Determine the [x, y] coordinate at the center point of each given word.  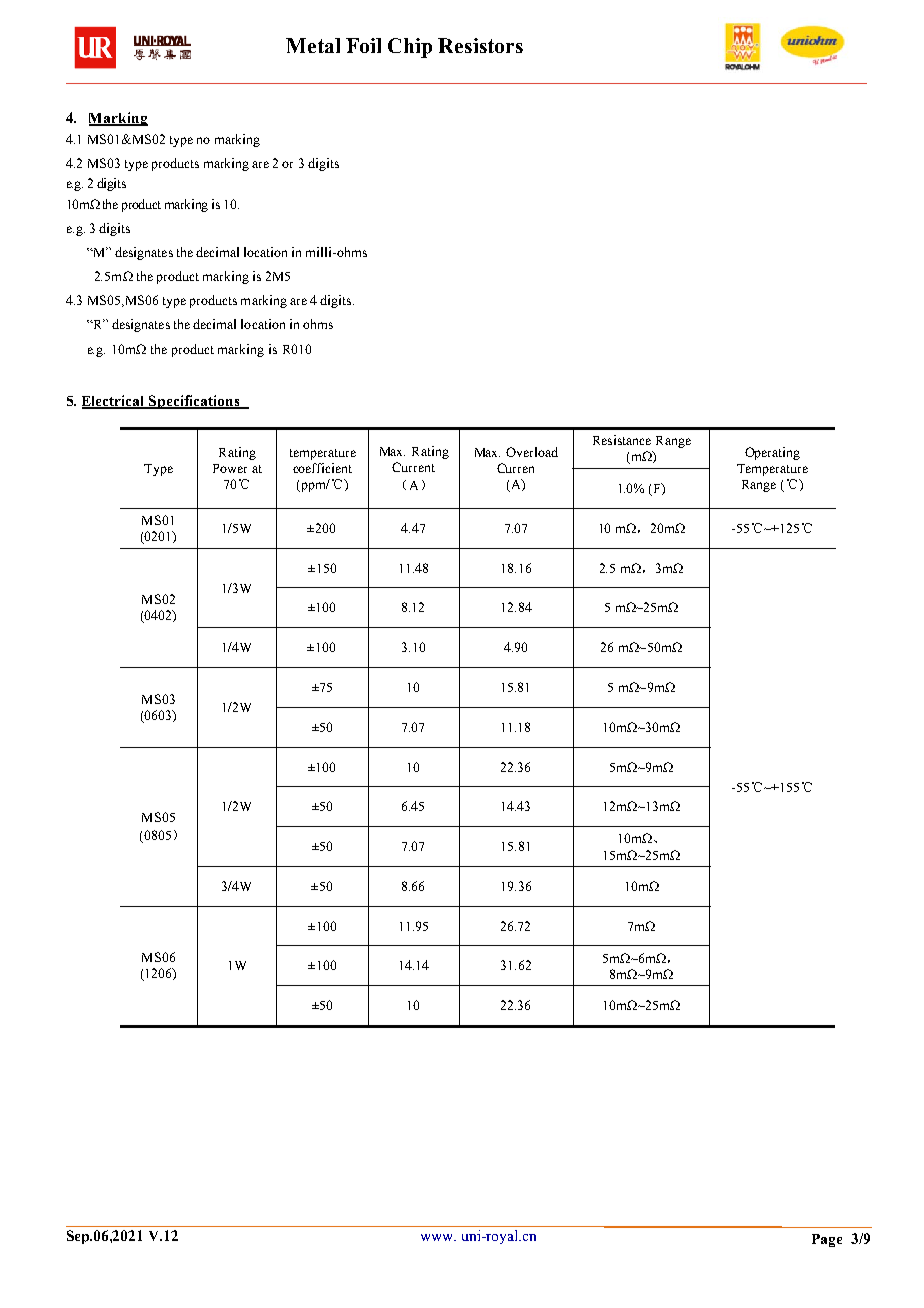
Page [827, 1240]
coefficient [322, 468]
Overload [532, 452]
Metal [313, 45]
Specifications [195, 402]
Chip [410, 48]
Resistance [622, 440]
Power [230, 468]
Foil [363, 45]
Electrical [115, 401]
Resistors [480, 45]
